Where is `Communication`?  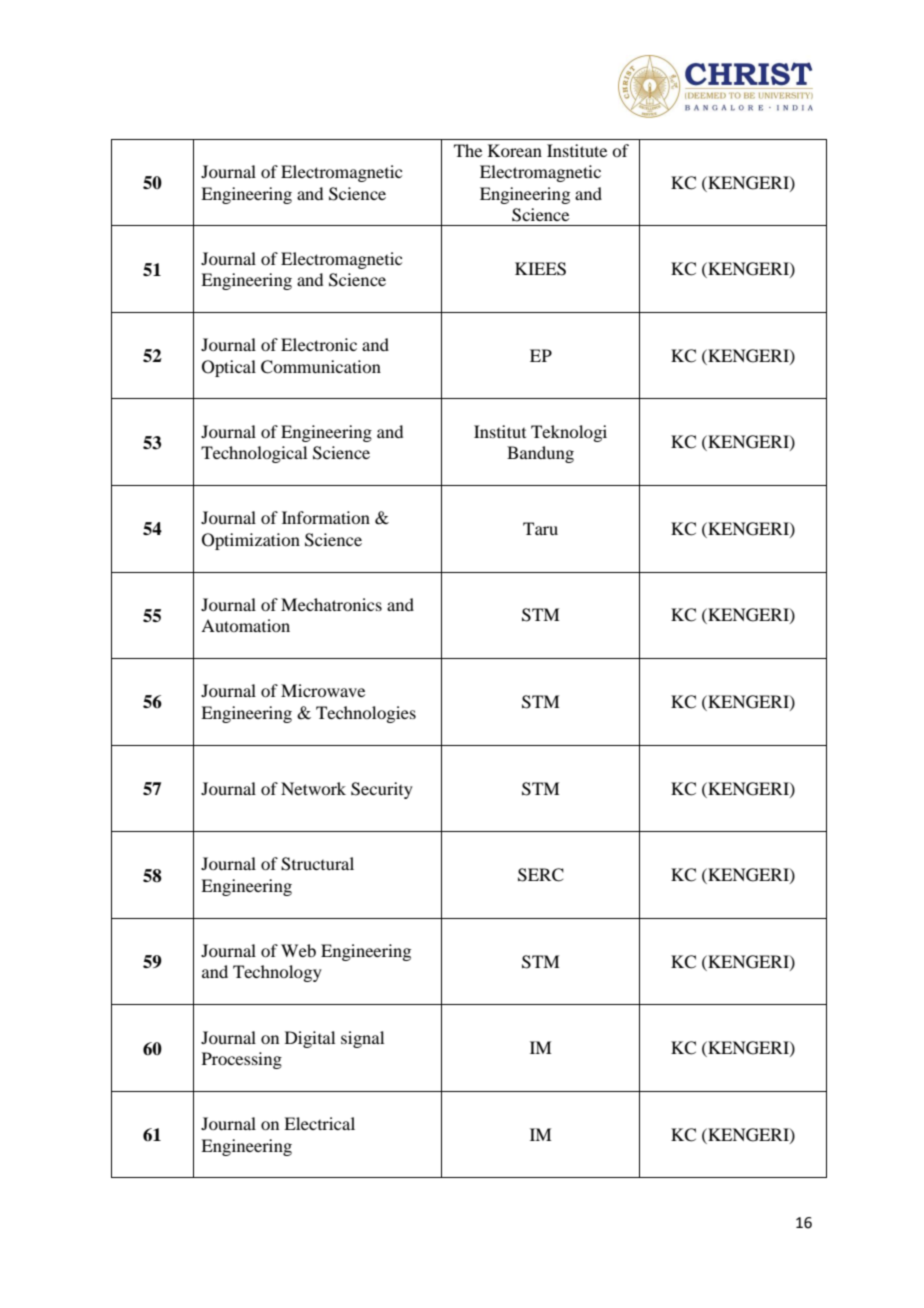 Communication is located at coordinates (321, 367).
